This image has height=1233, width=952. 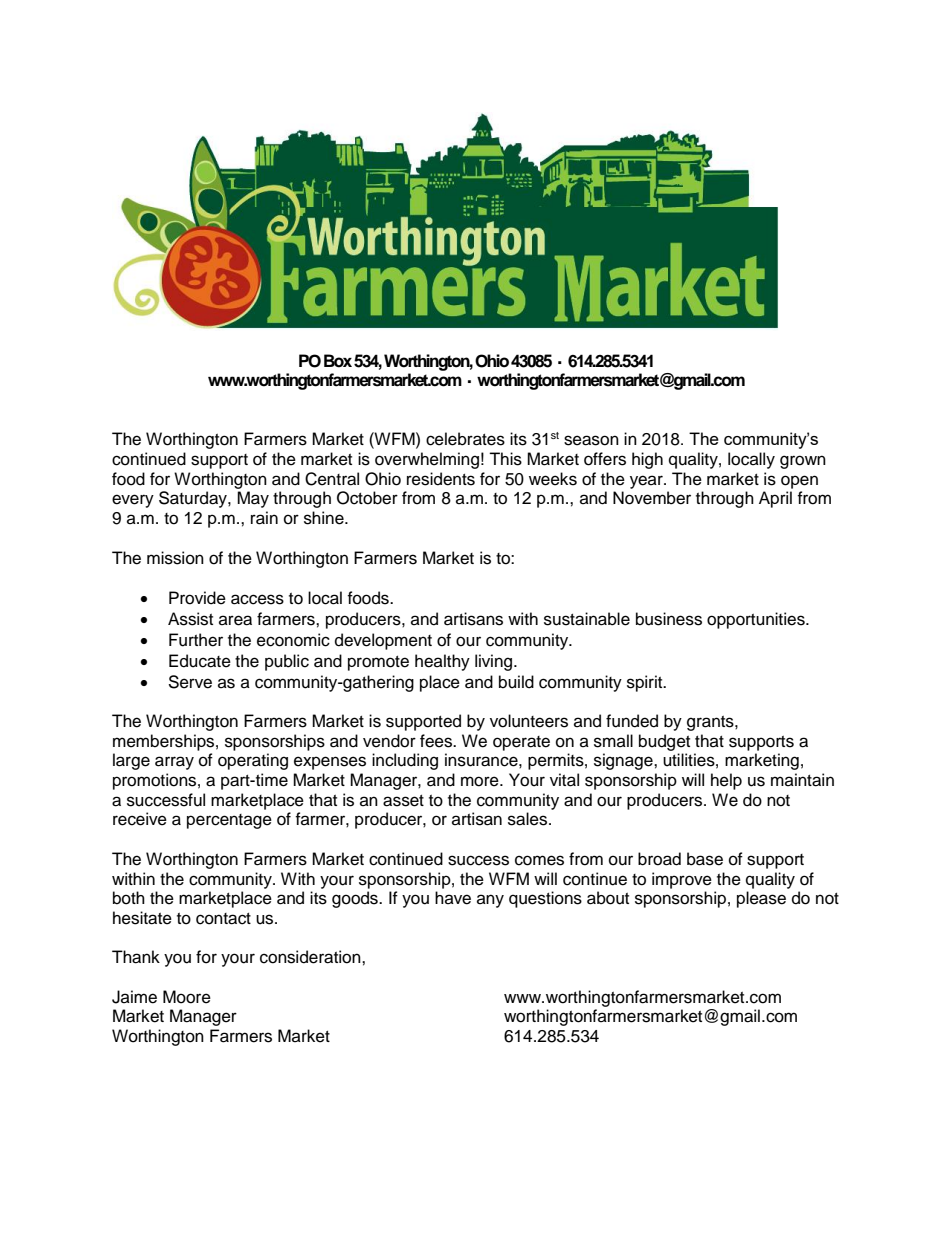 What do you see at coordinates (442, 662) in the image?
I see `healthy` at bounding box center [442, 662].
